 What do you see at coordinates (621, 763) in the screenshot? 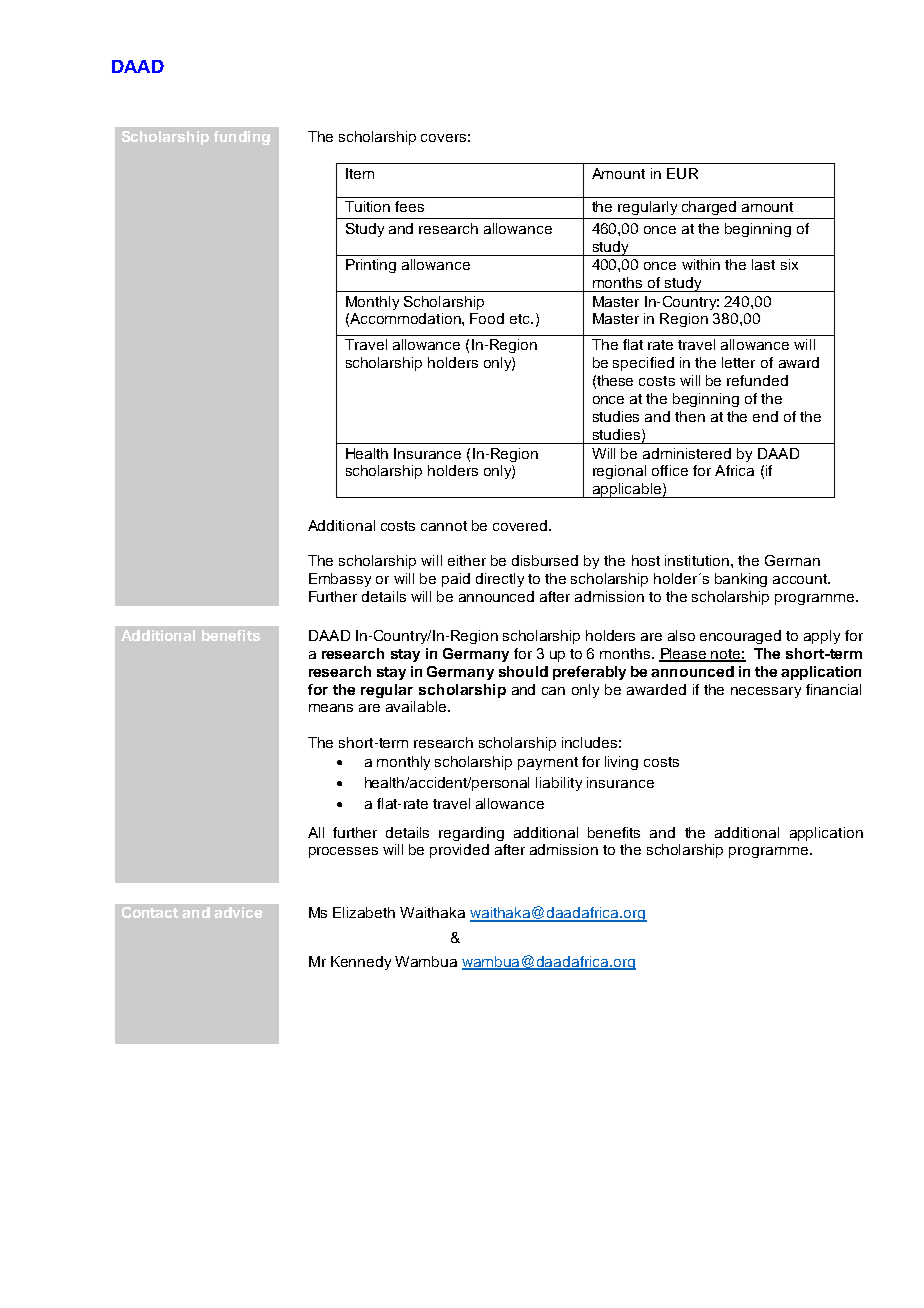
I see `living` at bounding box center [621, 763].
